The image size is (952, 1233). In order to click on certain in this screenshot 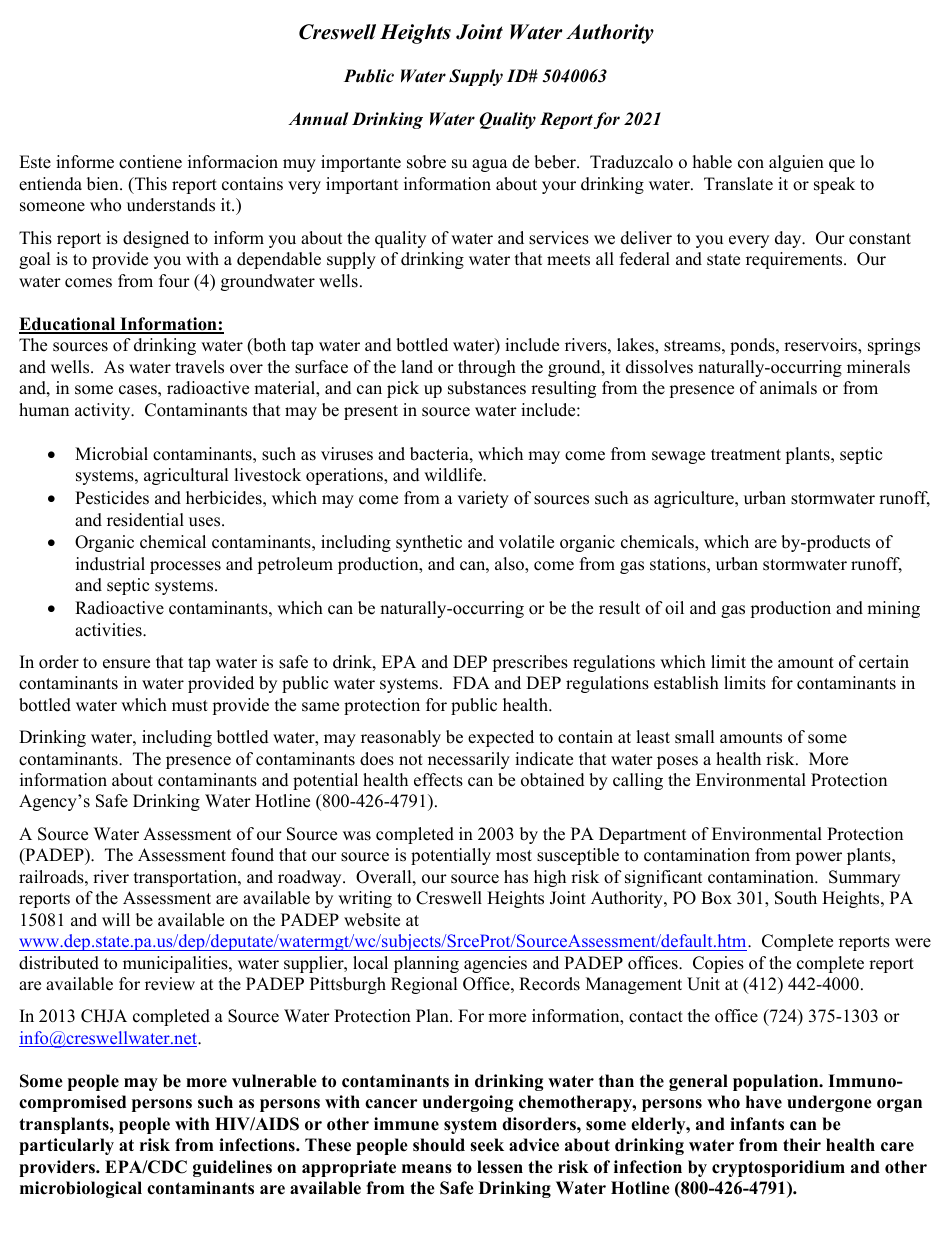, I will do `click(884, 662)`.
